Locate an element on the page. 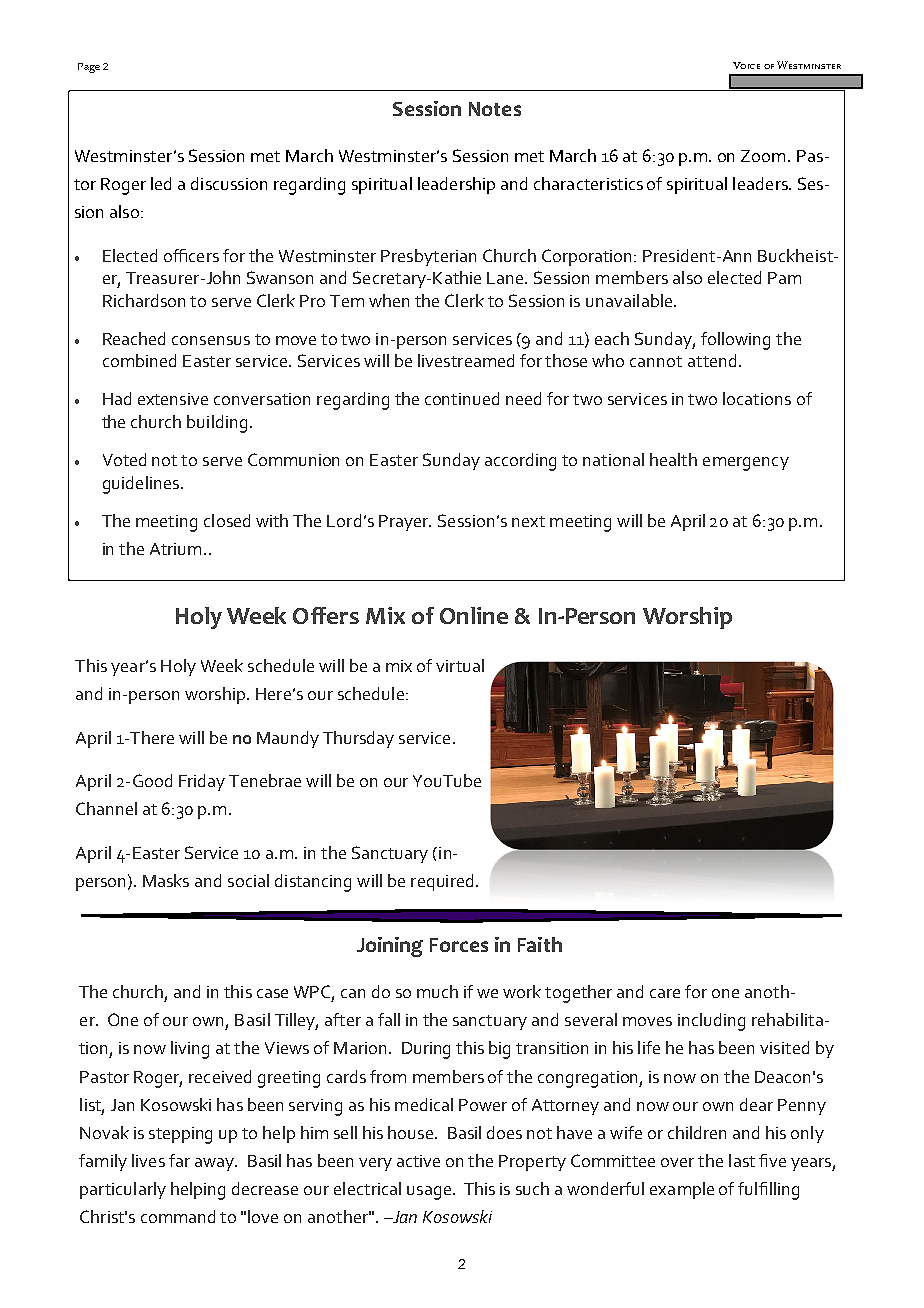 The height and width of the image is (1308, 924). Page is located at coordinates (89, 68).
